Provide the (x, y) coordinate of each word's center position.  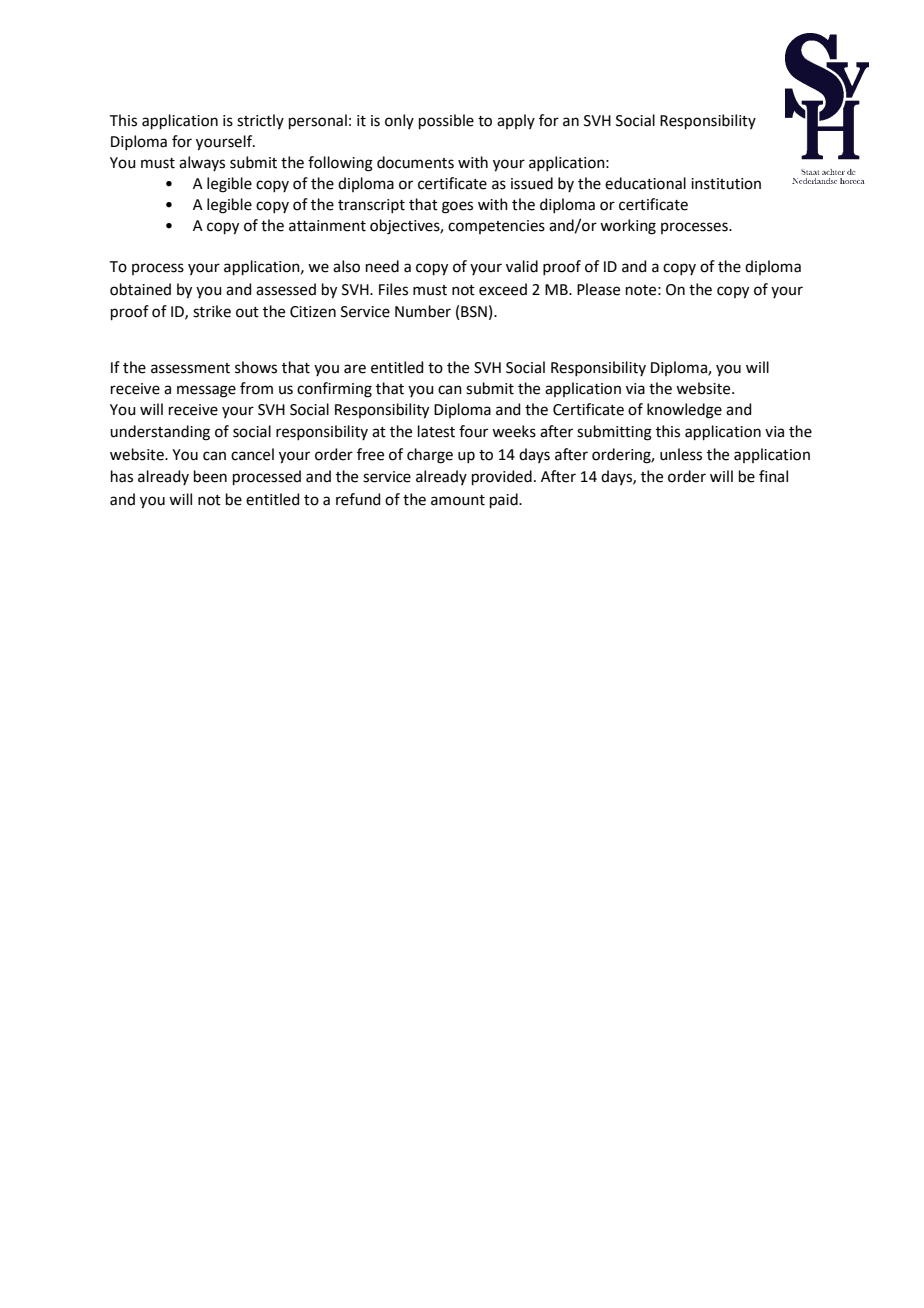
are (355, 369)
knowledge (684, 411)
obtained (140, 289)
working (628, 227)
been (210, 476)
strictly (260, 121)
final (773, 476)
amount (458, 500)
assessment (190, 368)
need (382, 266)
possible (446, 121)
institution (726, 184)
